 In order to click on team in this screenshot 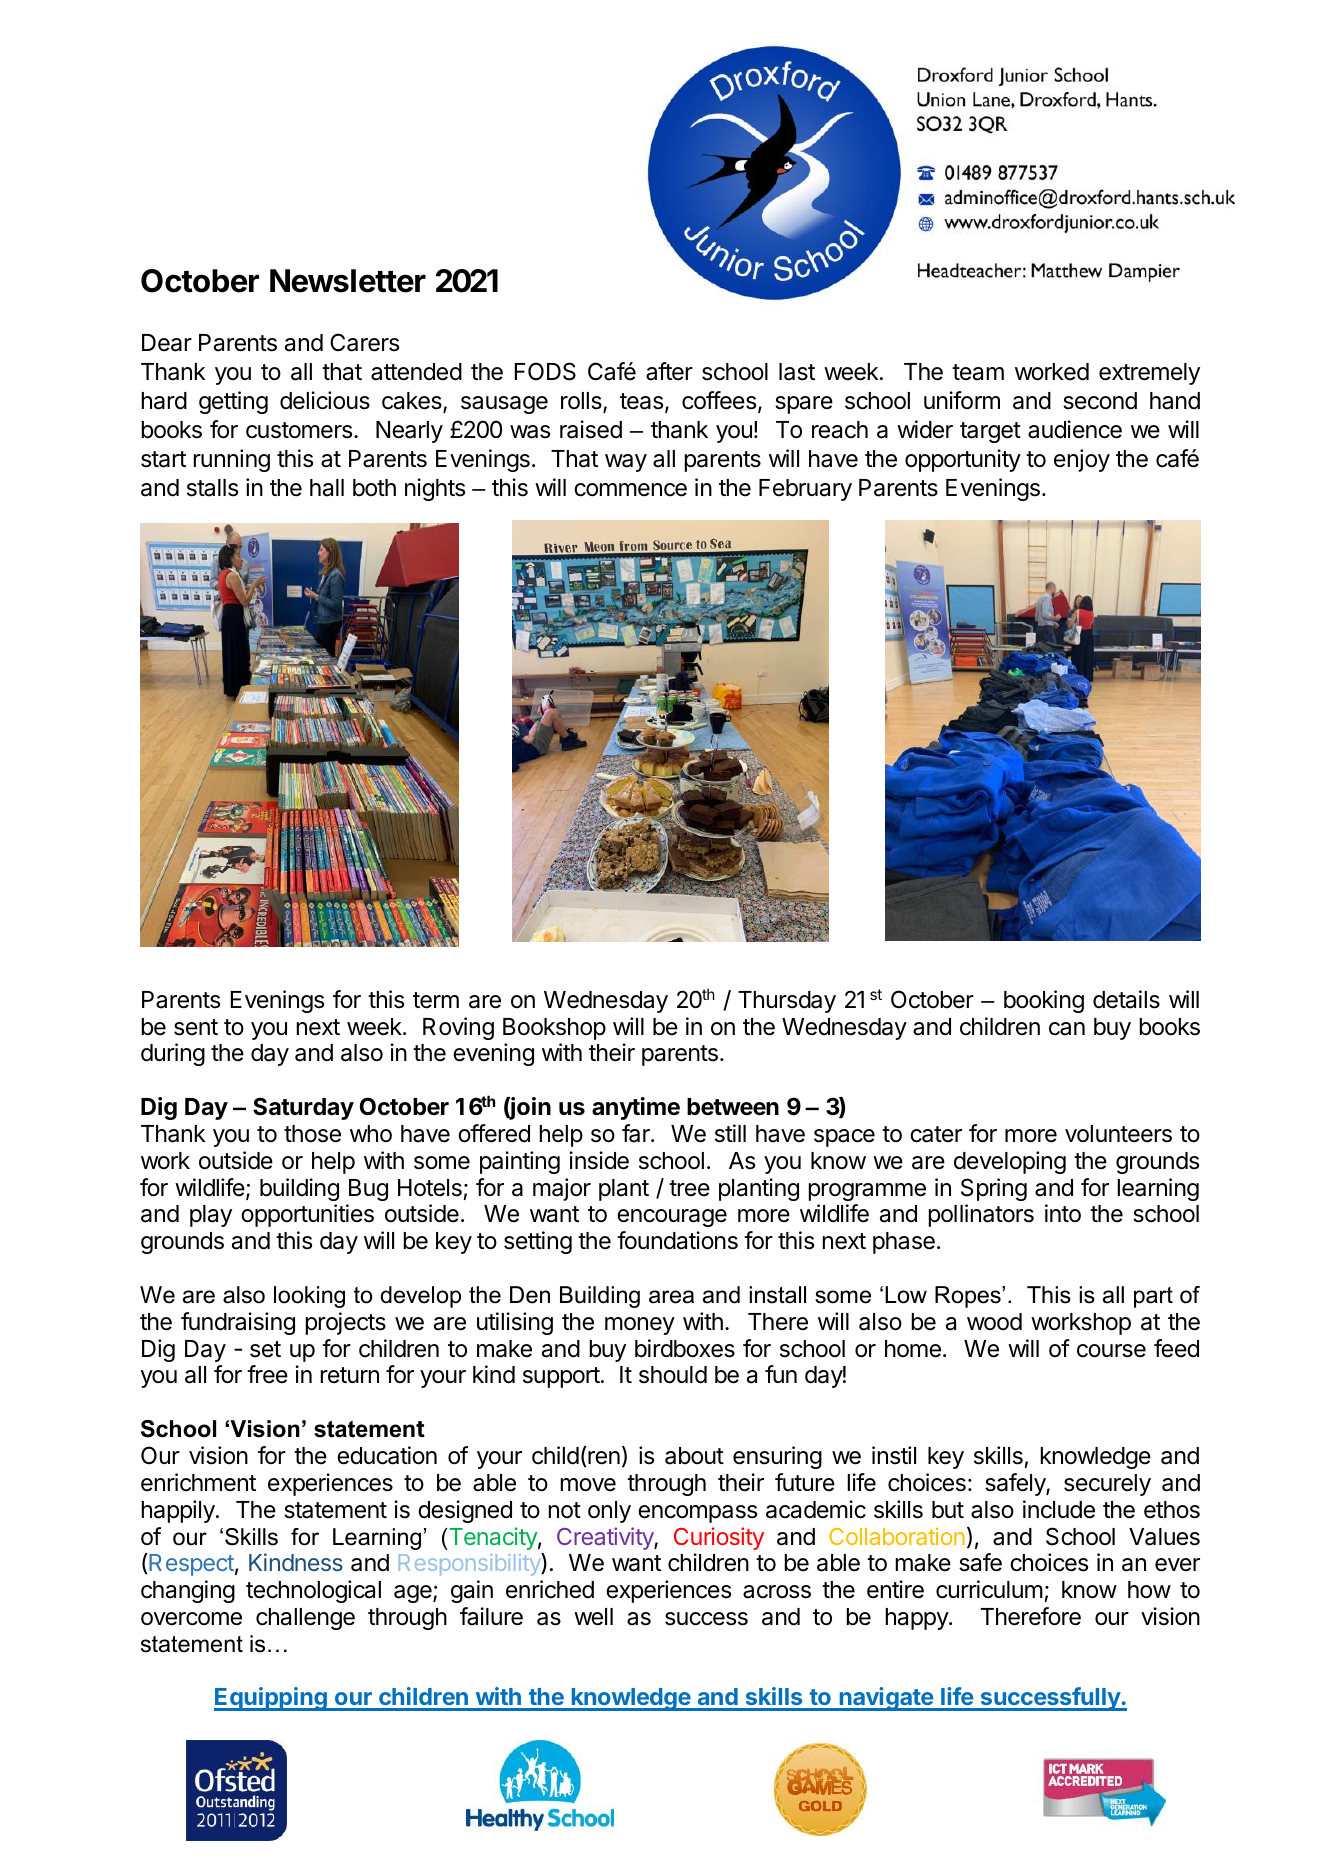, I will do `click(978, 372)`.
